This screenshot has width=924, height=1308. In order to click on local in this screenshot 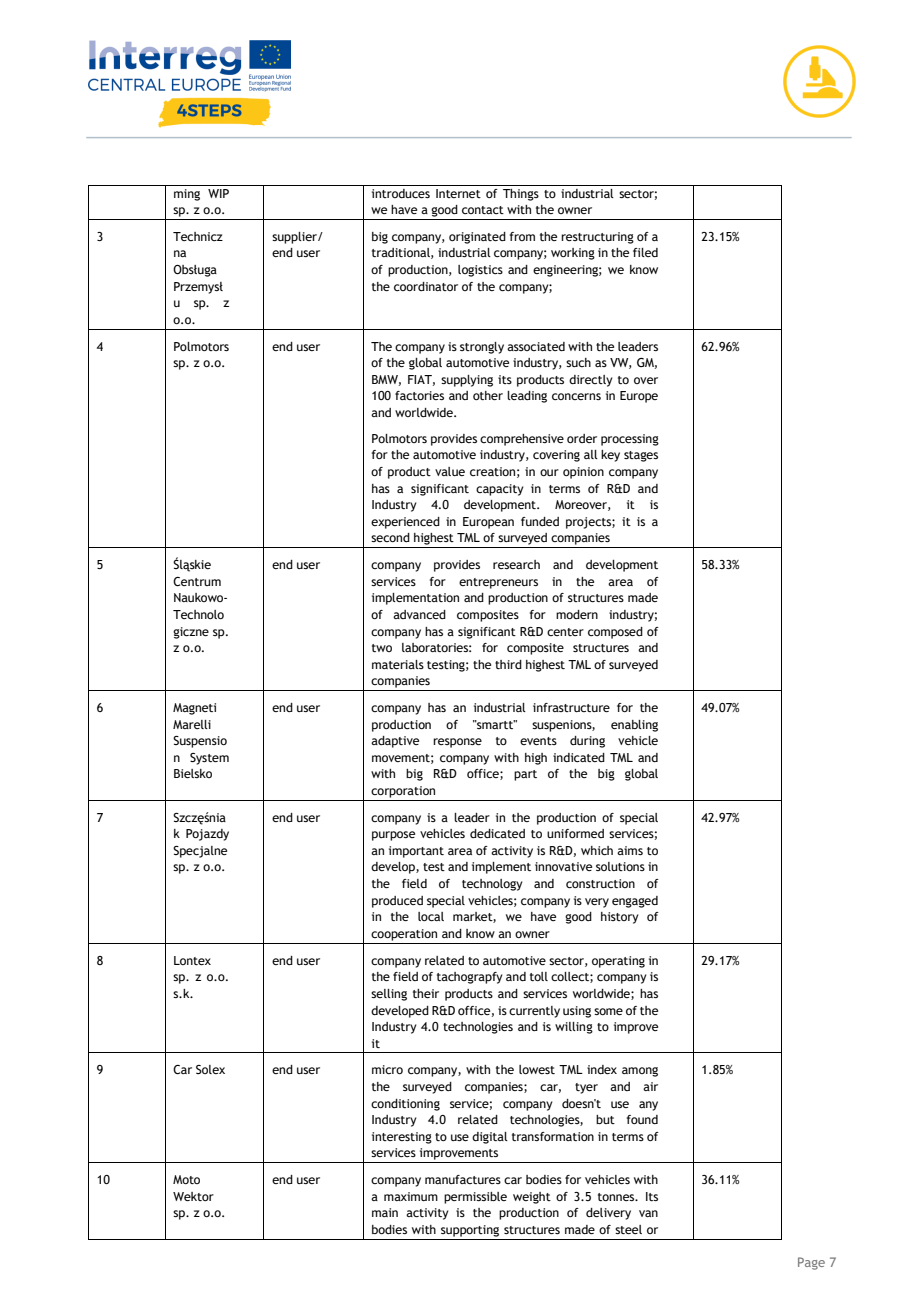, I will do `click(431, 916)`.
